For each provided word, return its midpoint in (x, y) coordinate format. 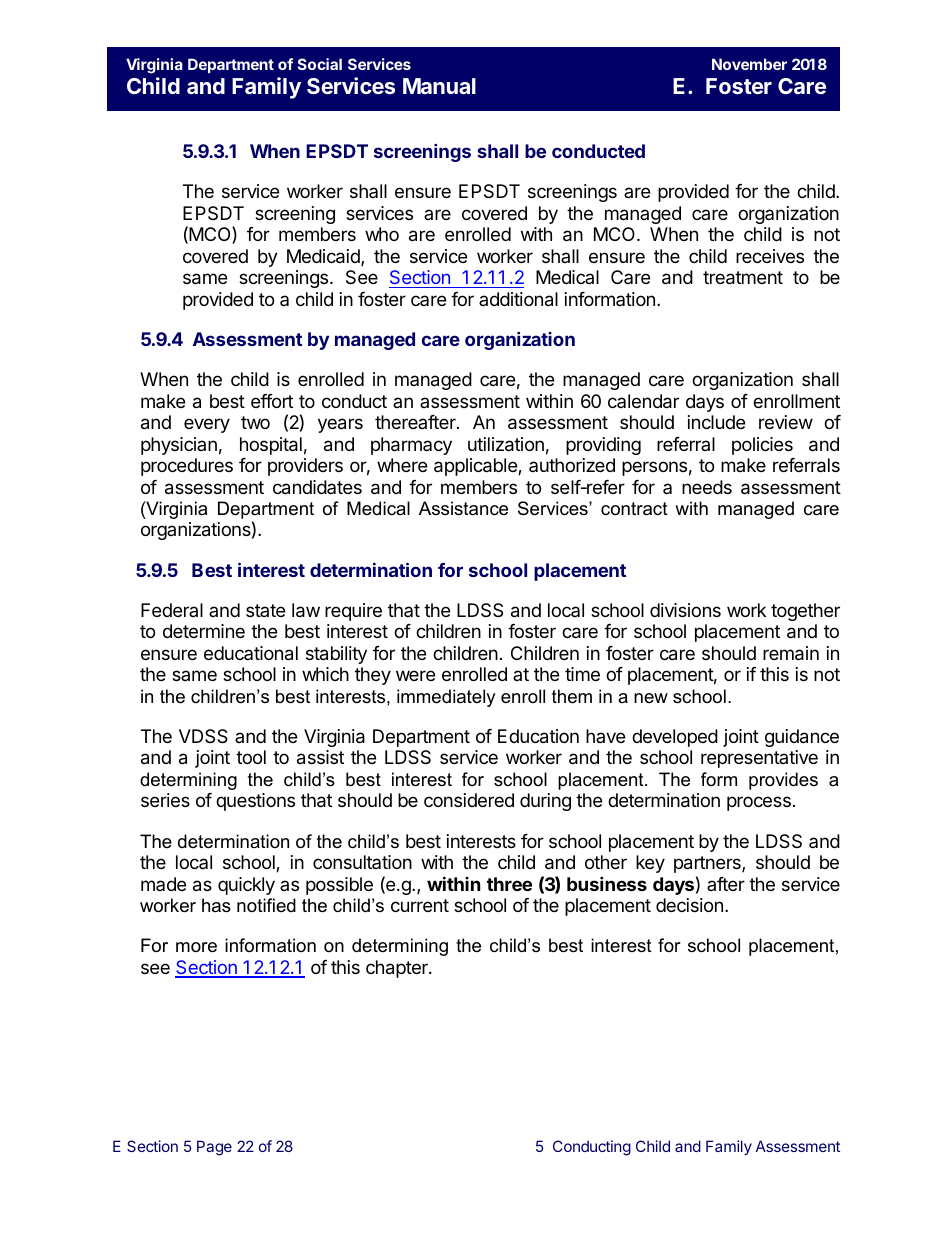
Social (320, 64)
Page (214, 1148)
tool (251, 757)
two (255, 422)
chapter (398, 969)
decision (689, 905)
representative (759, 759)
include (716, 422)
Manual (439, 86)
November (749, 64)
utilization (506, 444)
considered (469, 800)
